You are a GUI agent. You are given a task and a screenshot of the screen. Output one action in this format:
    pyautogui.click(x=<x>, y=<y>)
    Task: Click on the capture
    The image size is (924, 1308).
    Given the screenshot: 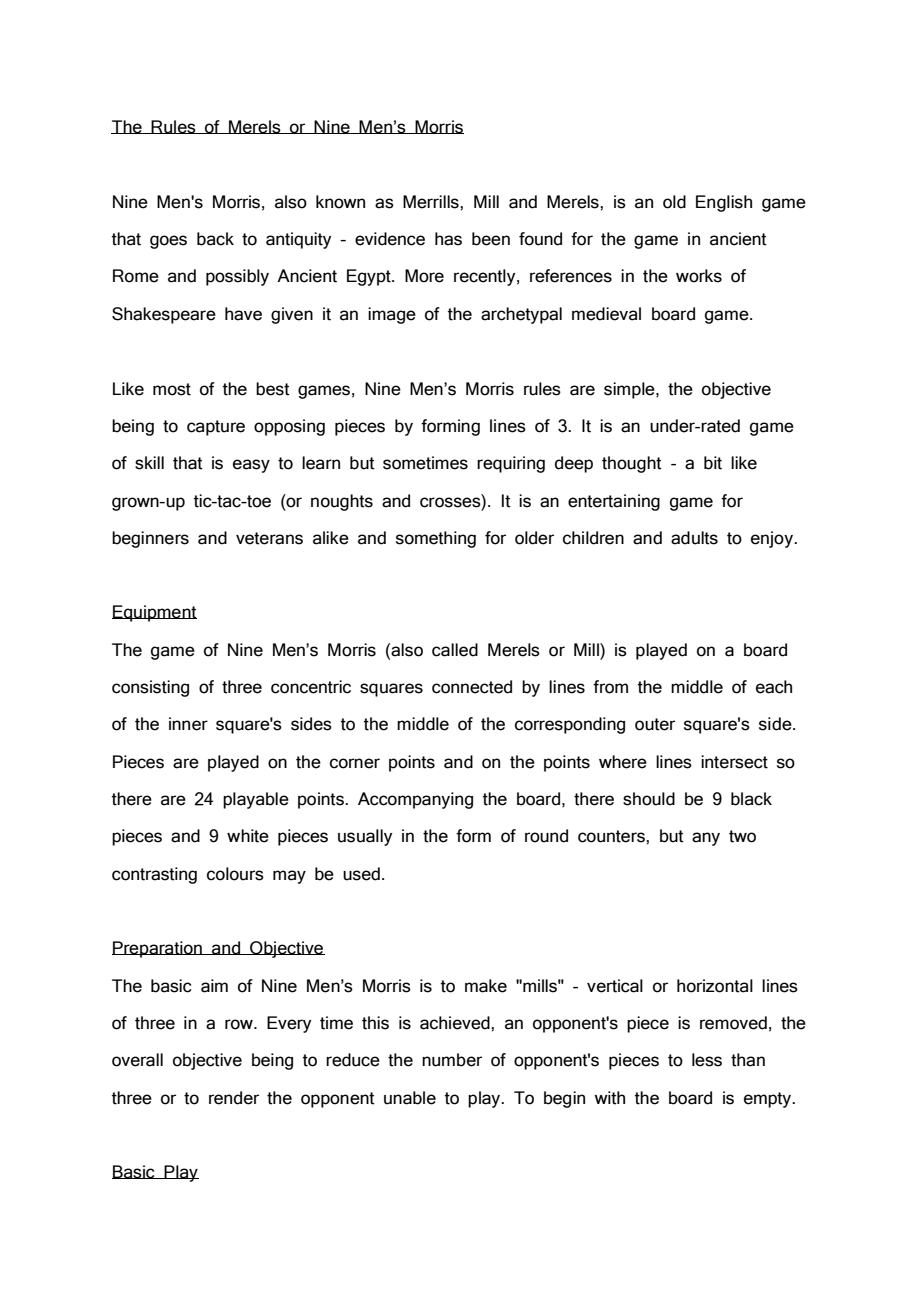 What is the action you would take?
    pyautogui.click(x=216, y=428)
